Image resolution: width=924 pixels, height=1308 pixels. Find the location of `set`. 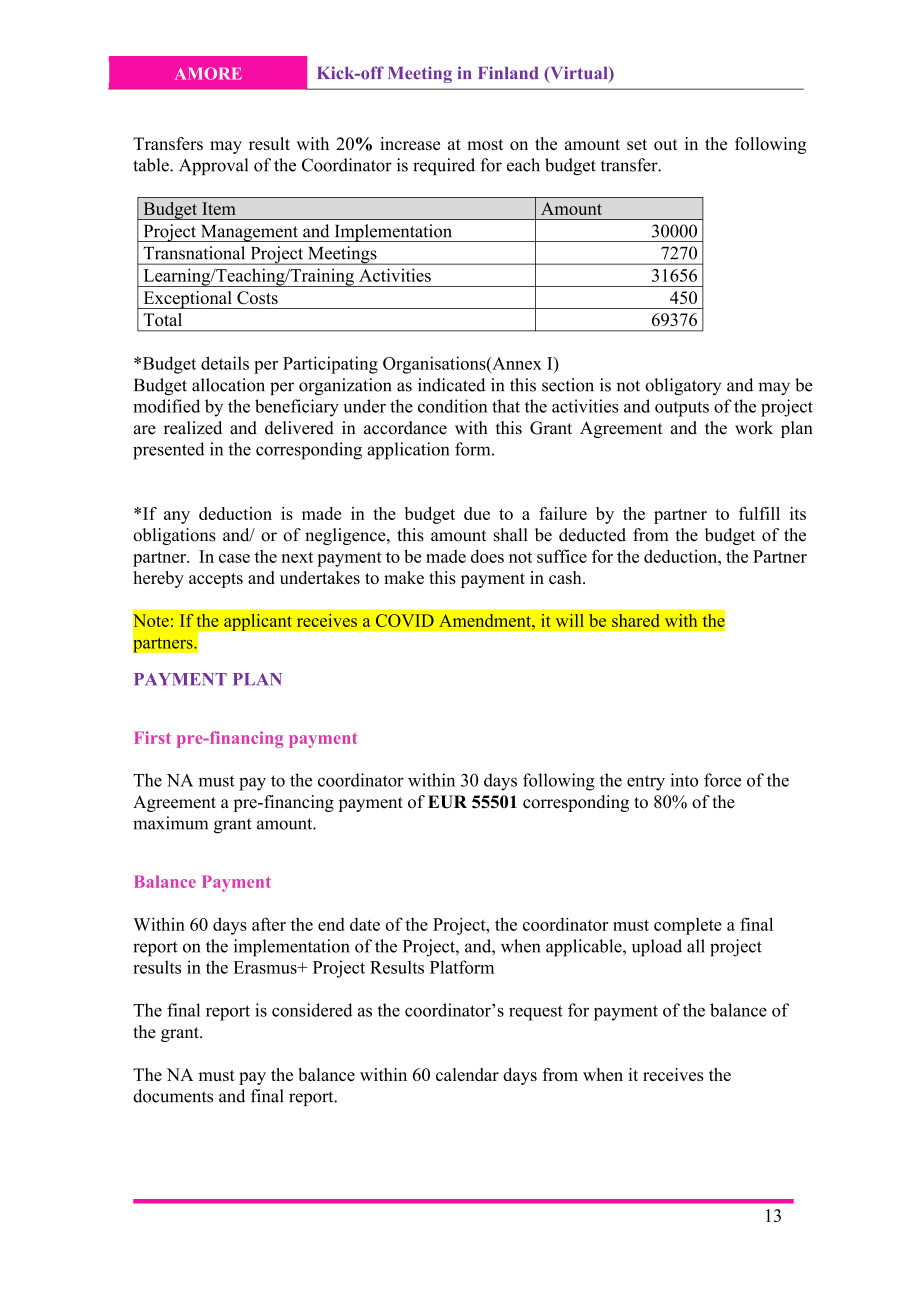

set is located at coordinates (637, 144).
